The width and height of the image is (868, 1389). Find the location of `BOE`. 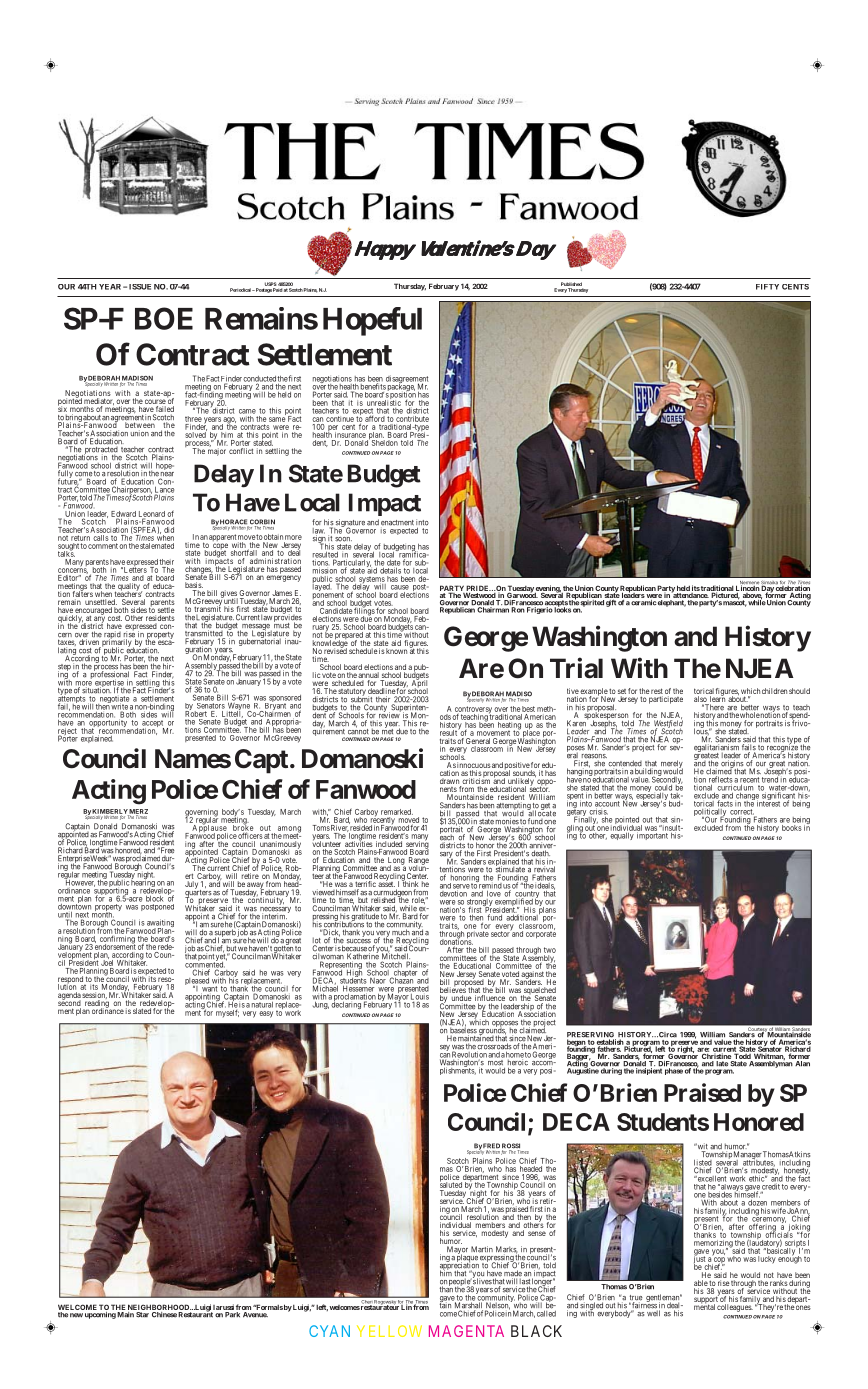

BOE is located at coordinates (164, 318).
